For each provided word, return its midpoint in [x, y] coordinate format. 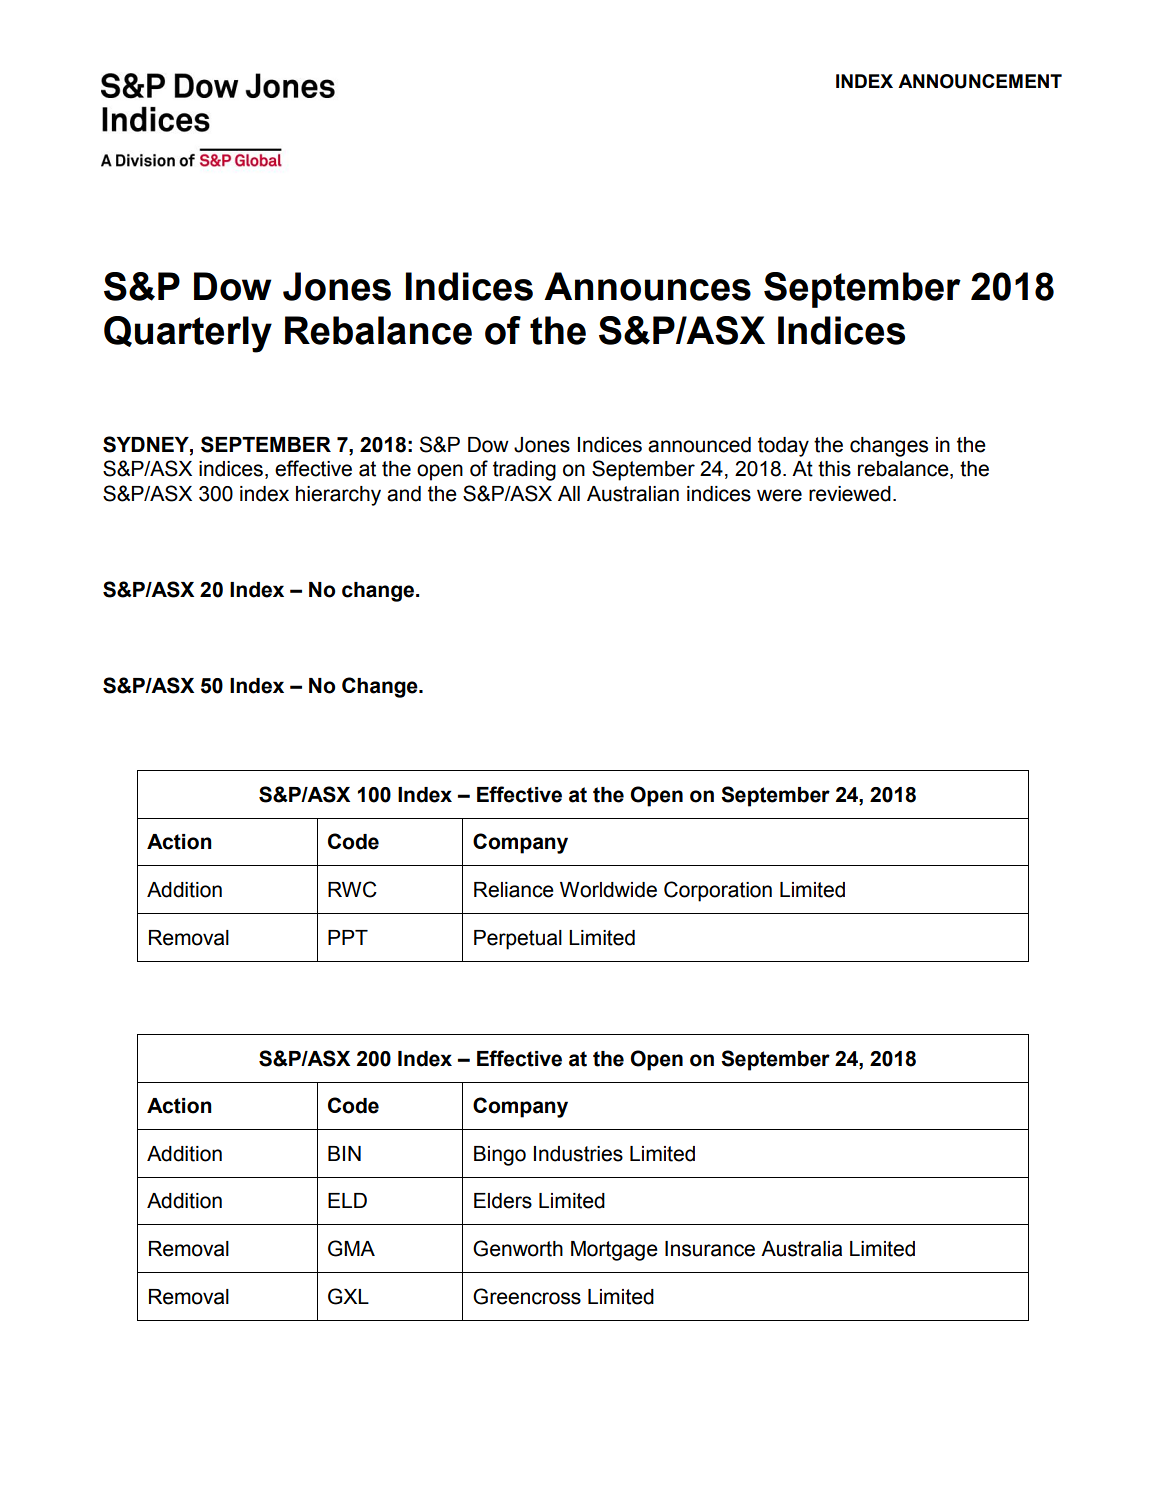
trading [524, 471]
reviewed [850, 494]
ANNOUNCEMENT [980, 81]
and [404, 494]
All [569, 493]
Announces [647, 286]
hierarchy [338, 496]
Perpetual [518, 940]
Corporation [718, 891]
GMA [351, 1248]
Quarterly [188, 334]
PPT [348, 937]
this [834, 469]
